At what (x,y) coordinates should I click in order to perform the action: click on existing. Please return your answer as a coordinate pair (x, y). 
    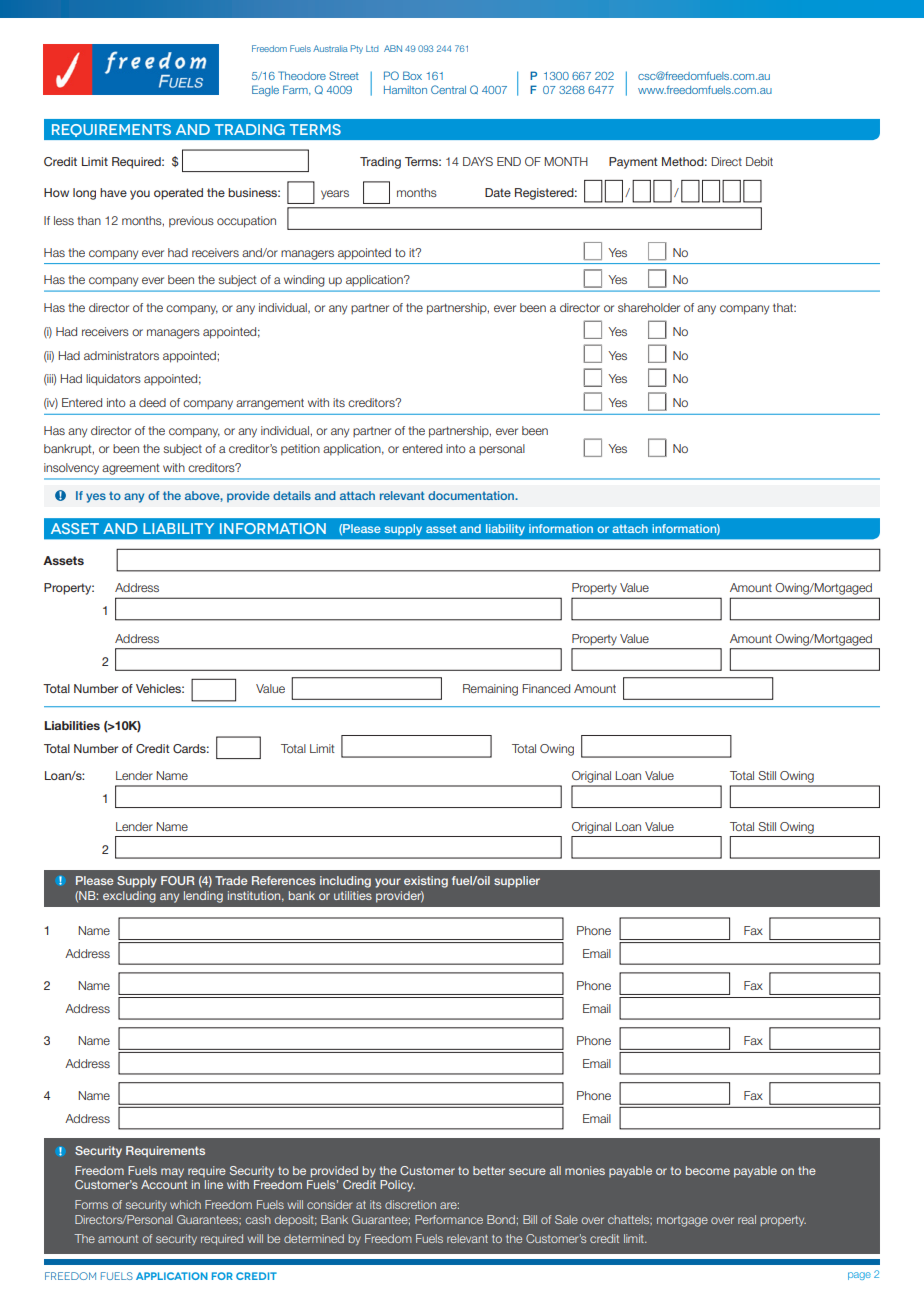
    Looking at the image, I should click on (426, 882).
